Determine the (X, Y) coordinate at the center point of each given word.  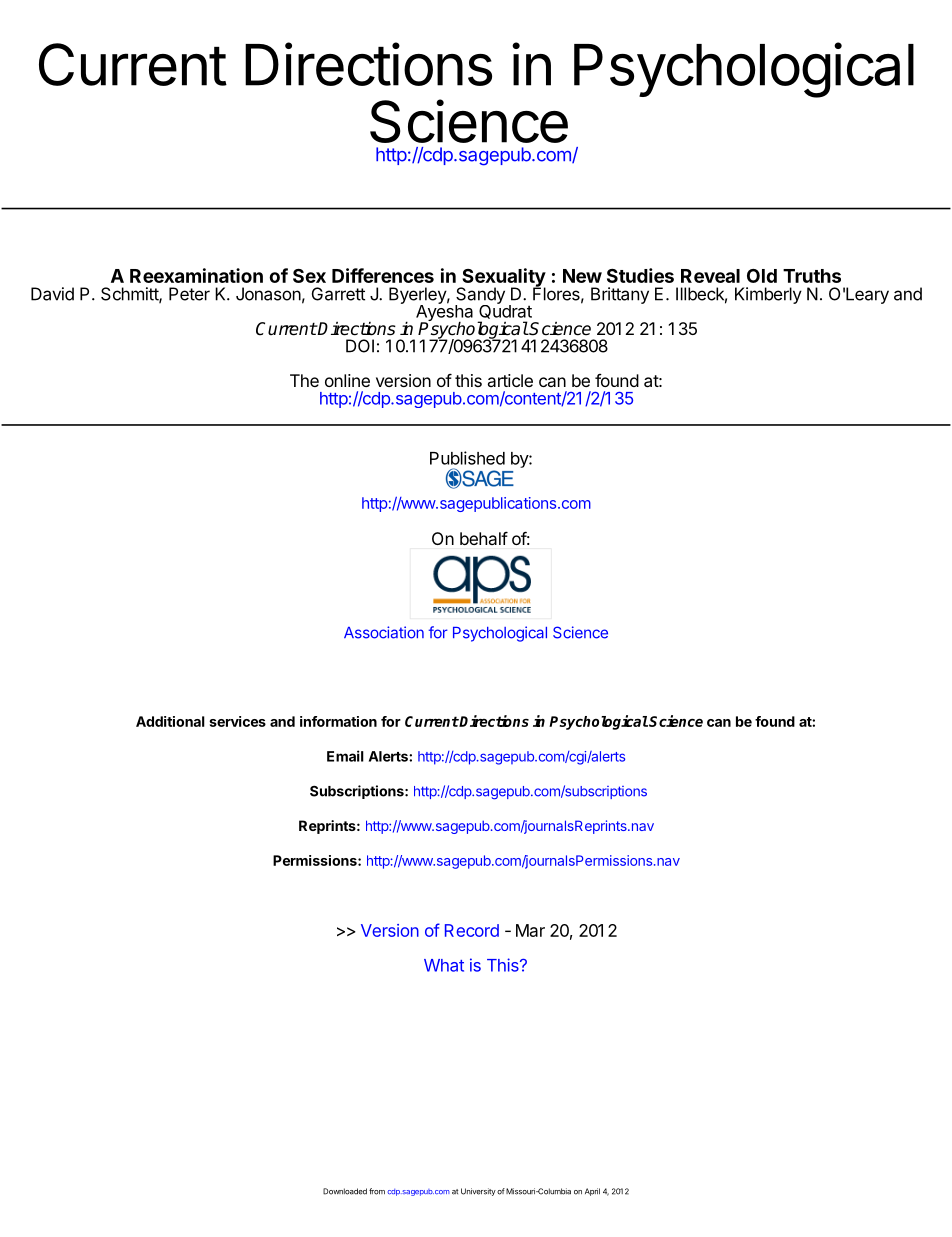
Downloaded (345, 1191)
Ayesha (444, 313)
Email (345, 756)
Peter (189, 294)
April (592, 1192)
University (478, 1192)
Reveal (710, 276)
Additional (170, 721)
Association (384, 632)
